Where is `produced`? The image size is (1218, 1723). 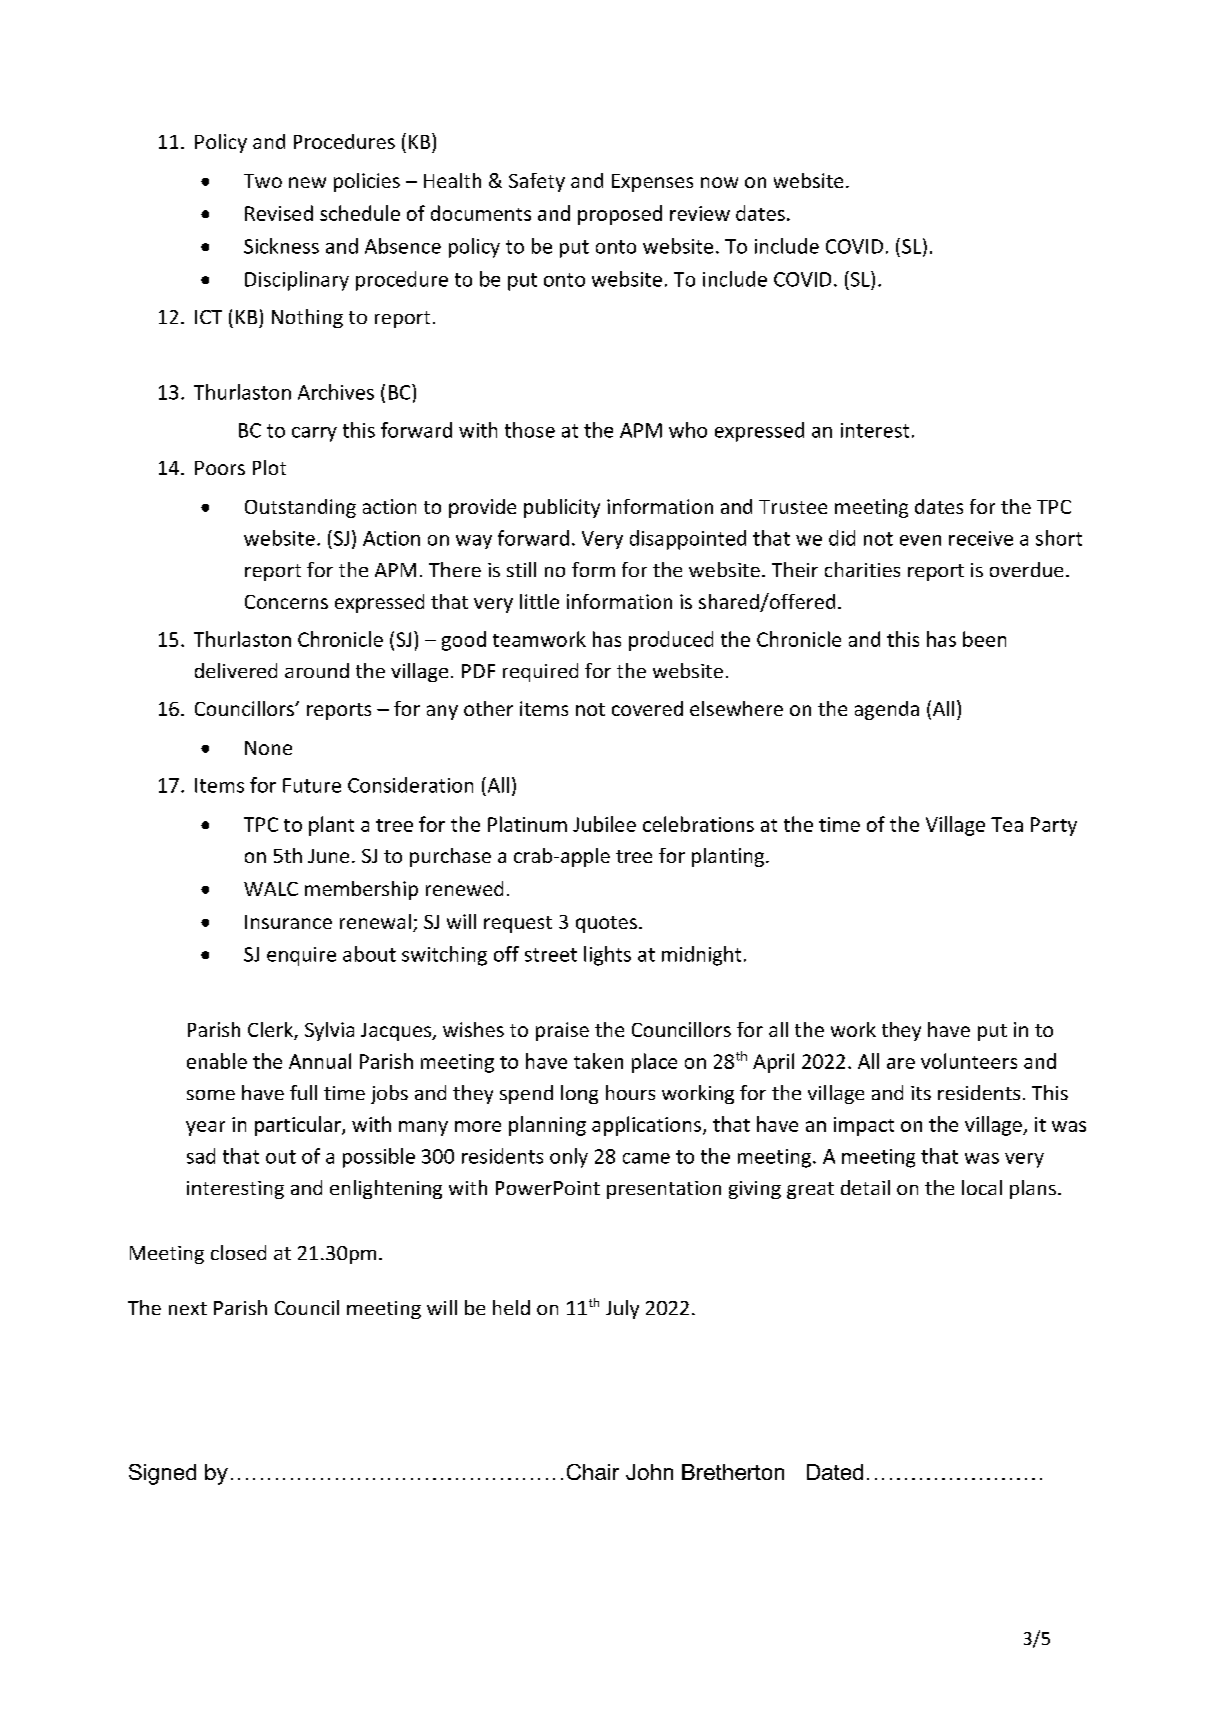
produced is located at coordinates (671, 641).
